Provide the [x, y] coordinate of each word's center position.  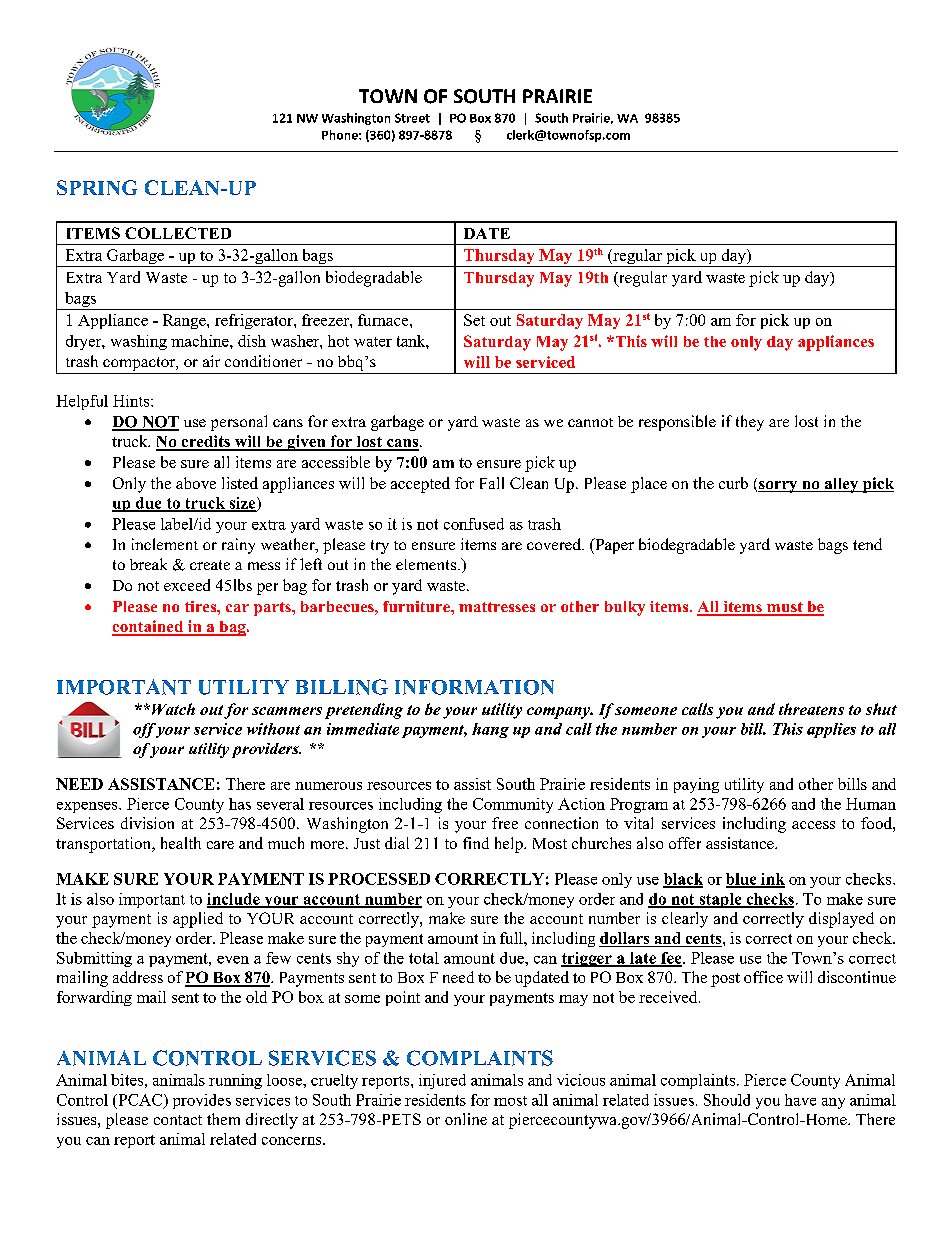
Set [474, 320]
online [466, 1119]
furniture [417, 606]
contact [178, 1120]
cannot [590, 422]
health [181, 843]
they [750, 423]
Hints [132, 401]
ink [772, 880]
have [800, 1100]
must [785, 608]
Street [412, 118]
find [476, 843]
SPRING [97, 187]
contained [149, 627]
